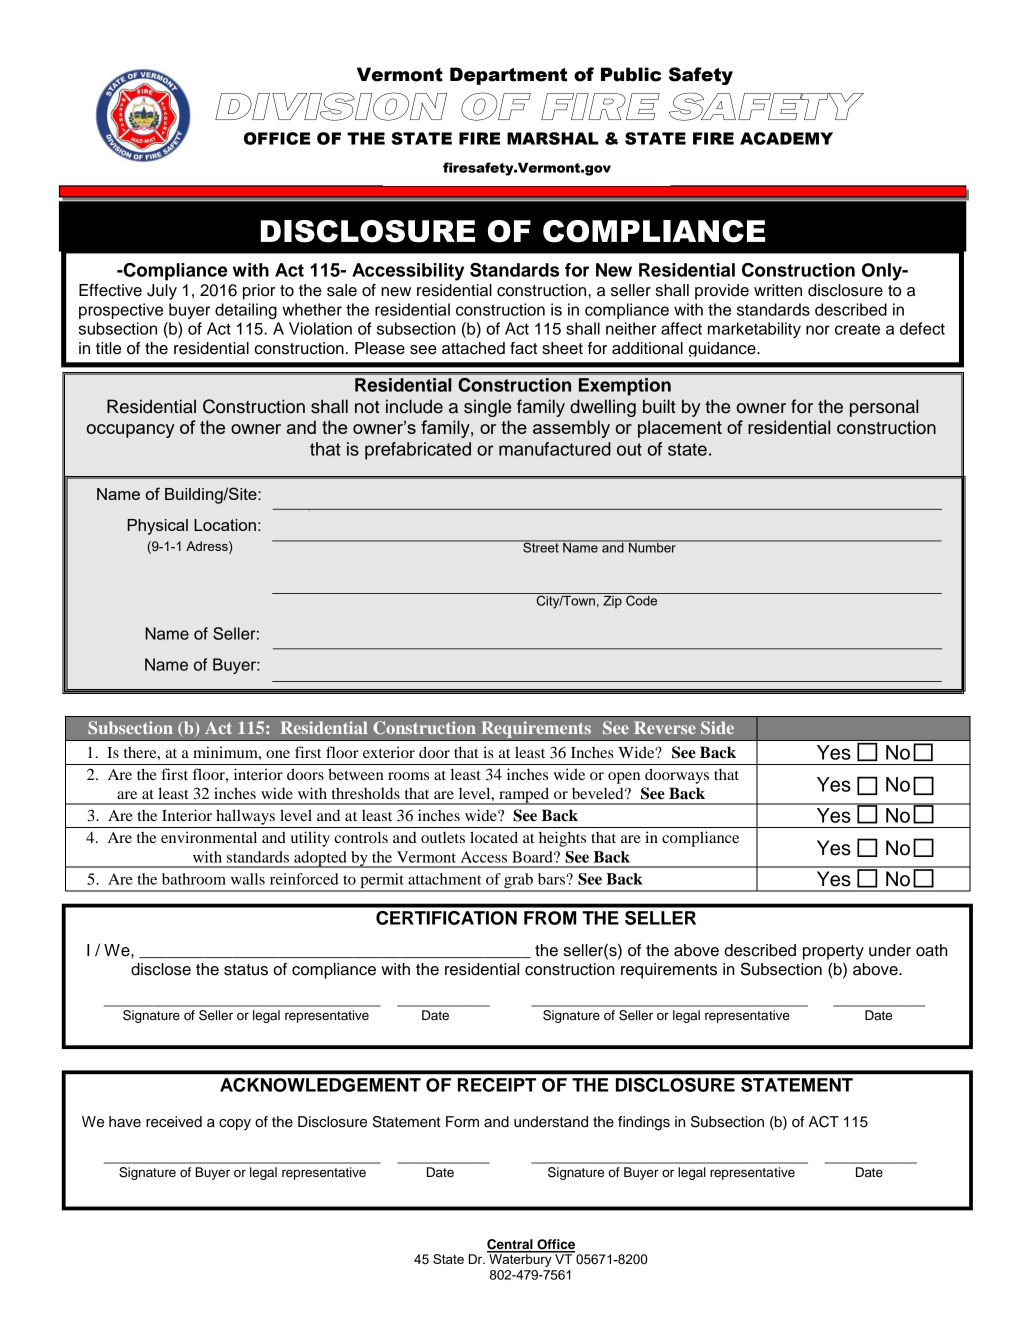 The width and height of the screenshot is (1026, 1327). Describe the element at coordinates (786, 138) in the screenshot. I see `ACADEMY` at that location.
